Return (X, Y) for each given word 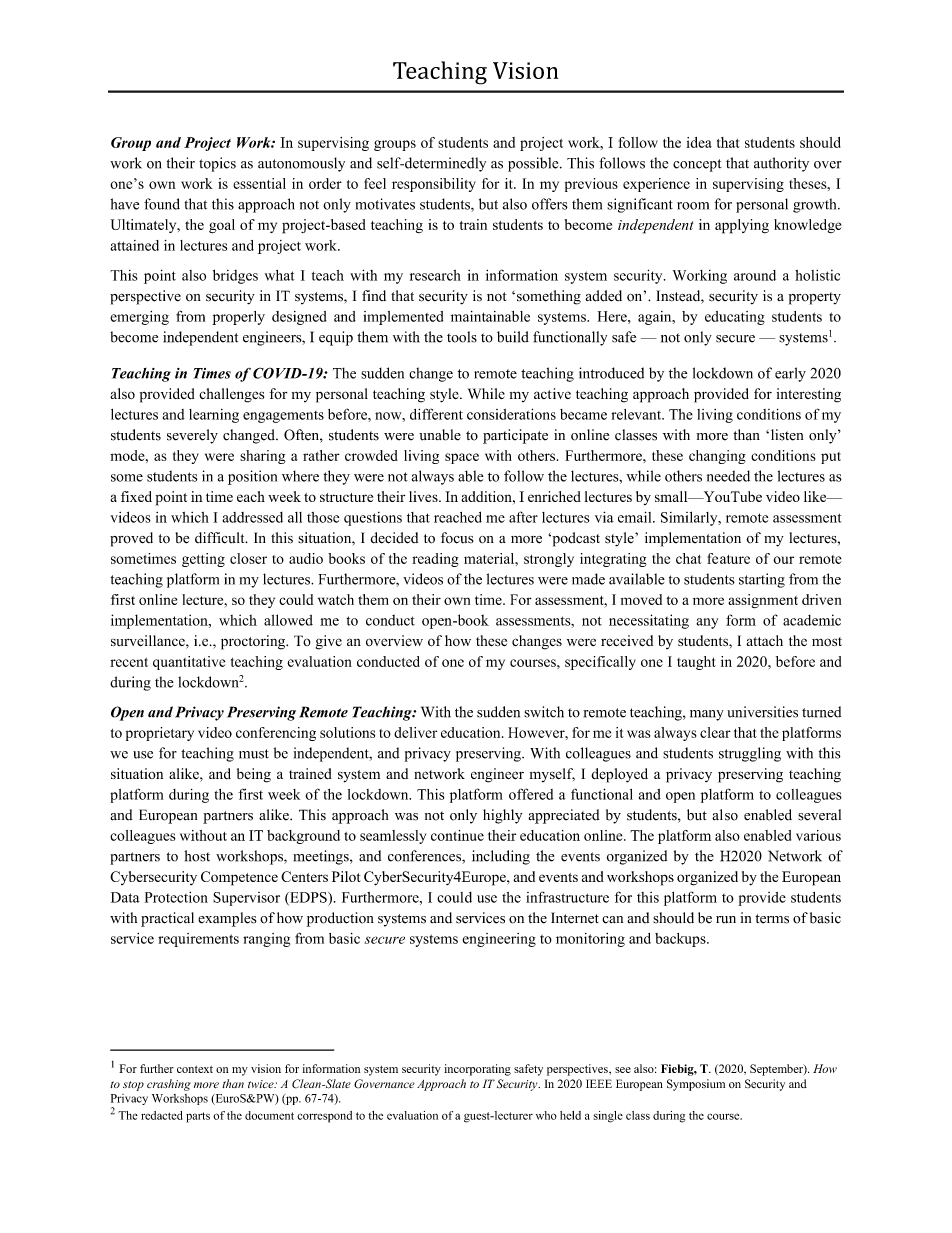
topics (217, 164)
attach (764, 640)
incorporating (477, 1070)
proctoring (254, 642)
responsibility (434, 185)
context (195, 1069)
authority (781, 164)
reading (435, 560)
